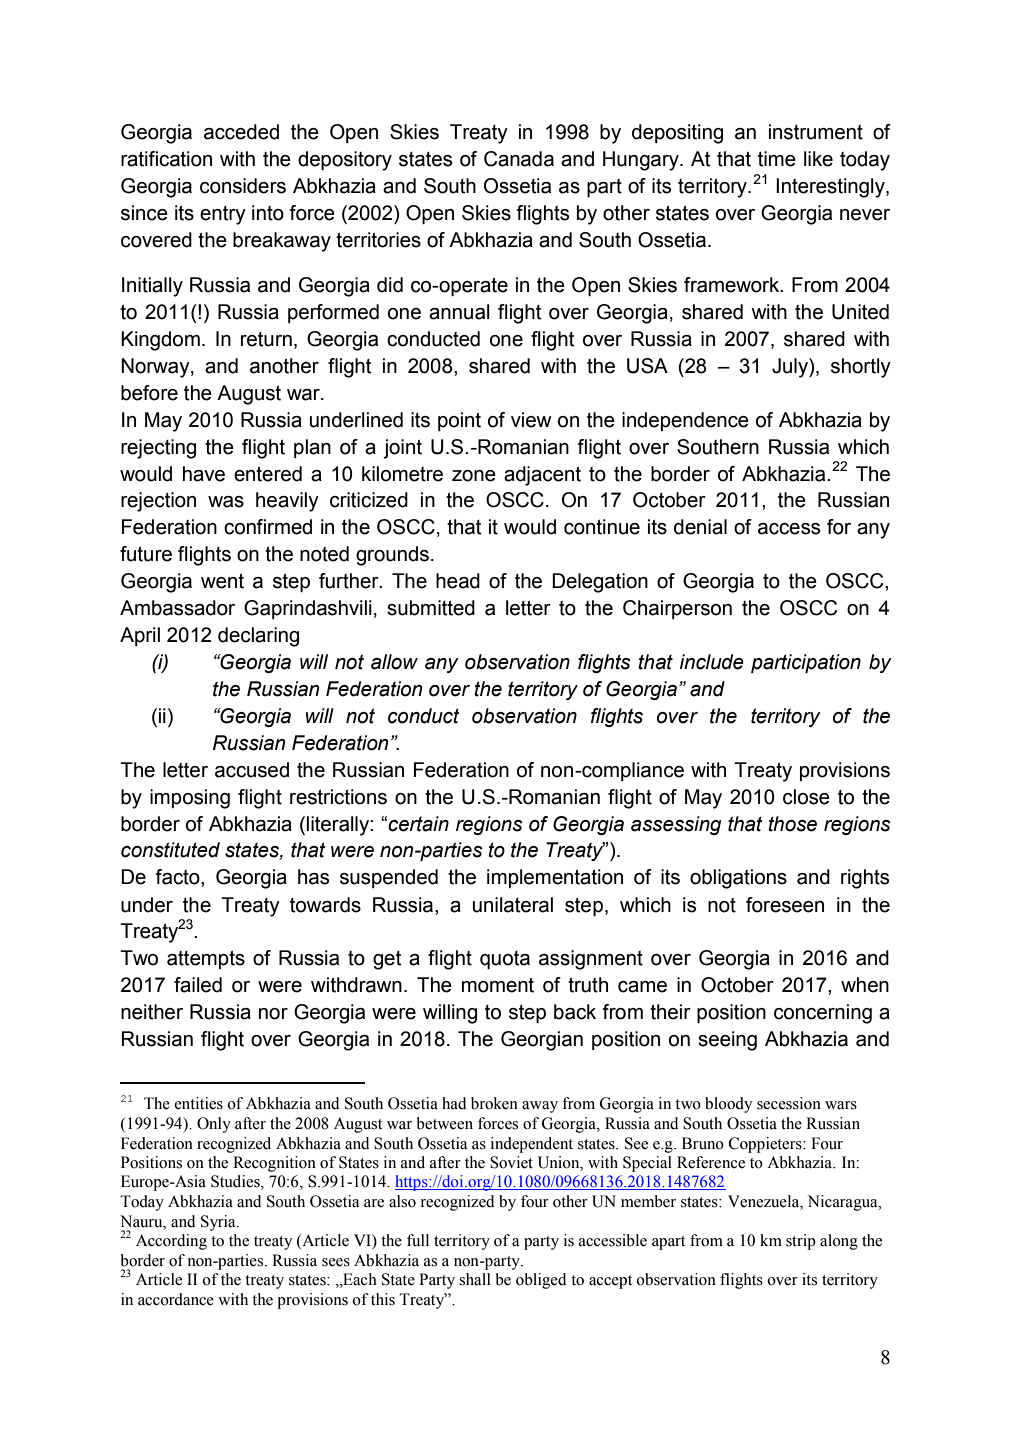 The height and width of the document is (1429, 1011). What do you see at coordinates (204, 474) in the document?
I see `have` at bounding box center [204, 474].
